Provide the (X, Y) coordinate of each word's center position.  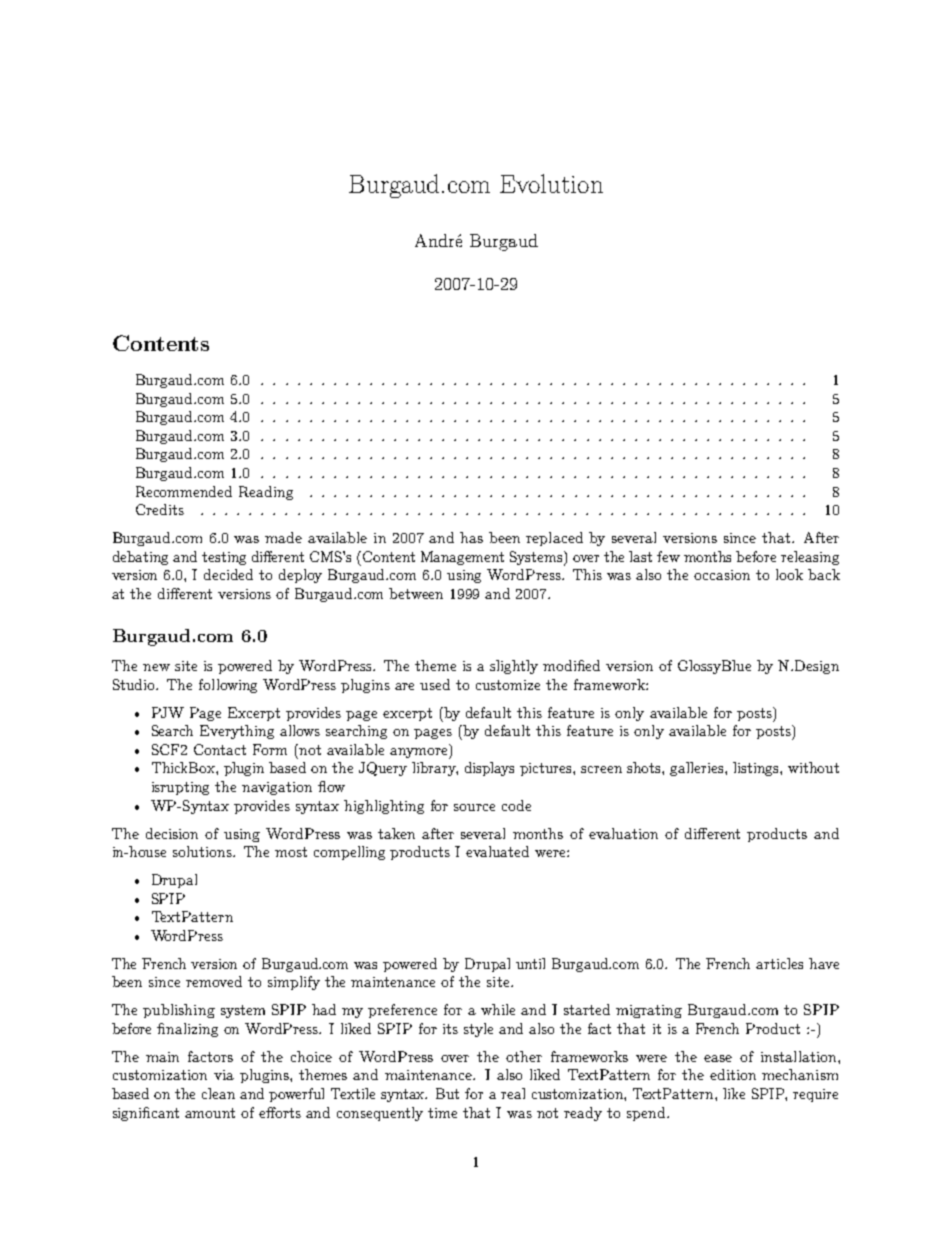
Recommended (184, 491)
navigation (277, 788)
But (447, 1093)
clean (218, 1093)
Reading (266, 493)
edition (733, 1074)
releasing (810, 558)
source (474, 807)
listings (757, 769)
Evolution (551, 183)
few (668, 556)
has (471, 537)
